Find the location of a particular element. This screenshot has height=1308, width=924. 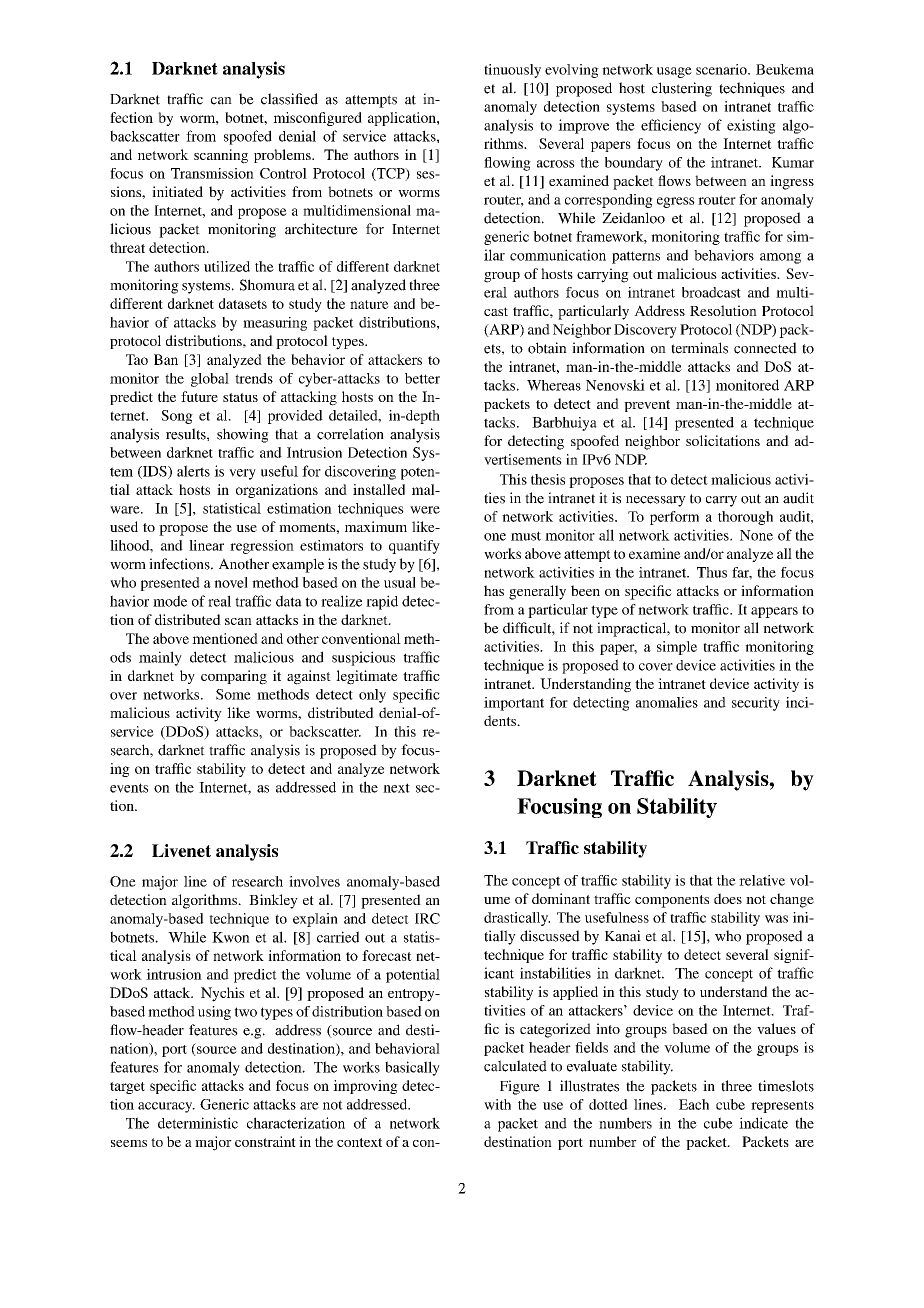

IRC is located at coordinates (427, 918).
